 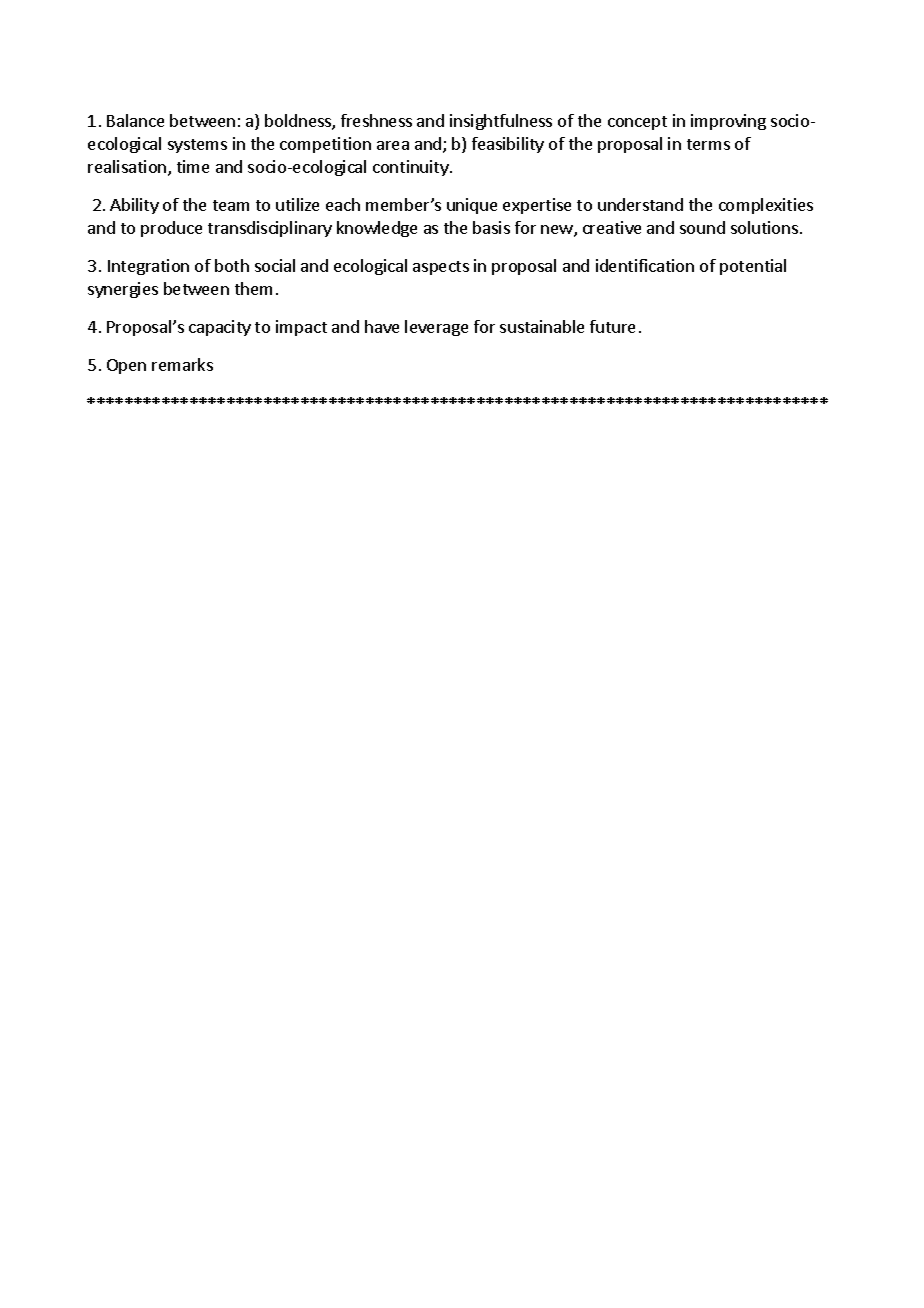 What do you see at coordinates (171, 229) in the screenshot?
I see `produce` at bounding box center [171, 229].
